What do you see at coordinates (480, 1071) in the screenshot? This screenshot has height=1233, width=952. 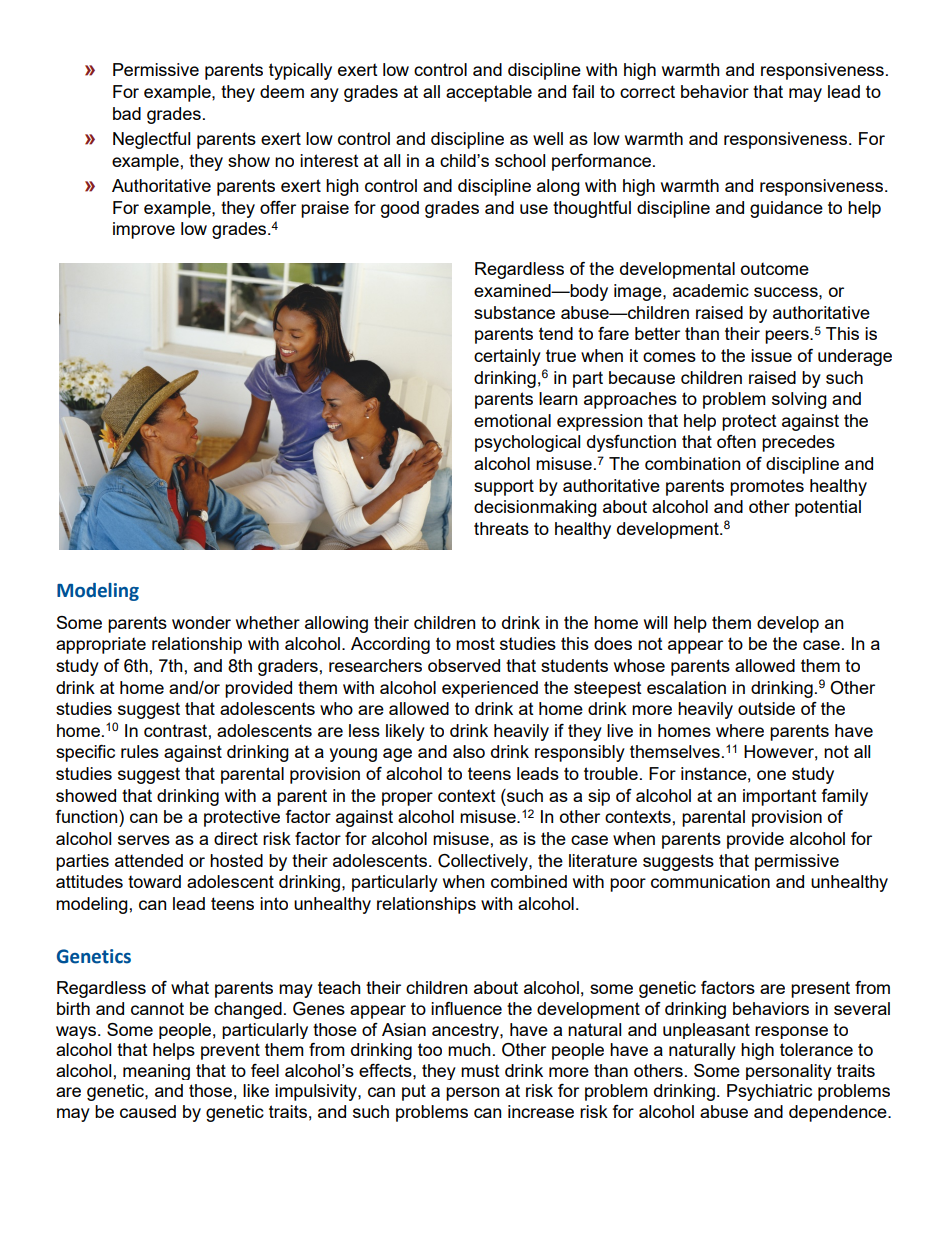 I see `must` at bounding box center [480, 1071].
